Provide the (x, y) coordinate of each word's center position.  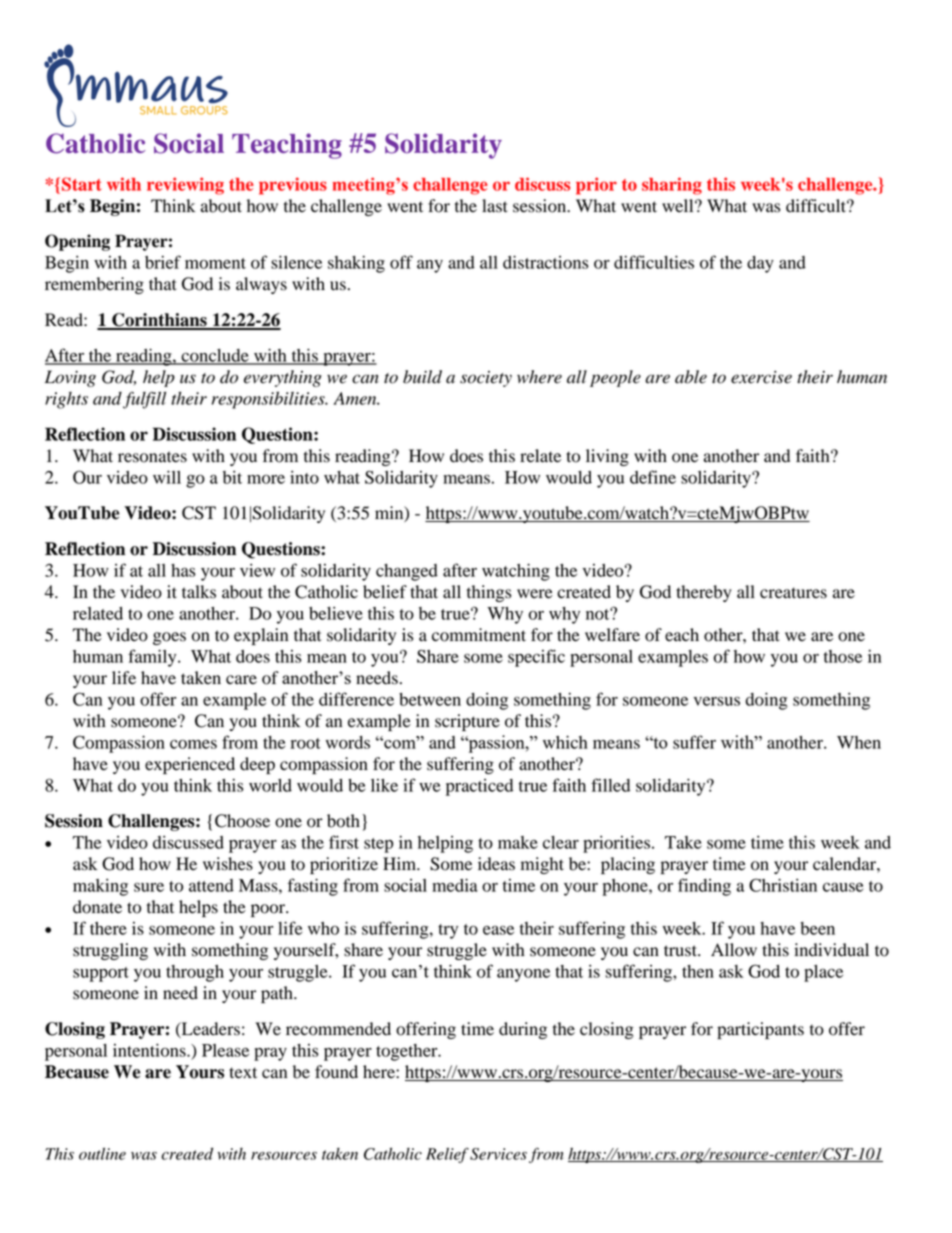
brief (163, 262)
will (167, 477)
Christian (783, 885)
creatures (793, 593)
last (495, 206)
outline (102, 1154)
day (760, 264)
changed (407, 572)
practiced (479, 787)
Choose (242, 821)
